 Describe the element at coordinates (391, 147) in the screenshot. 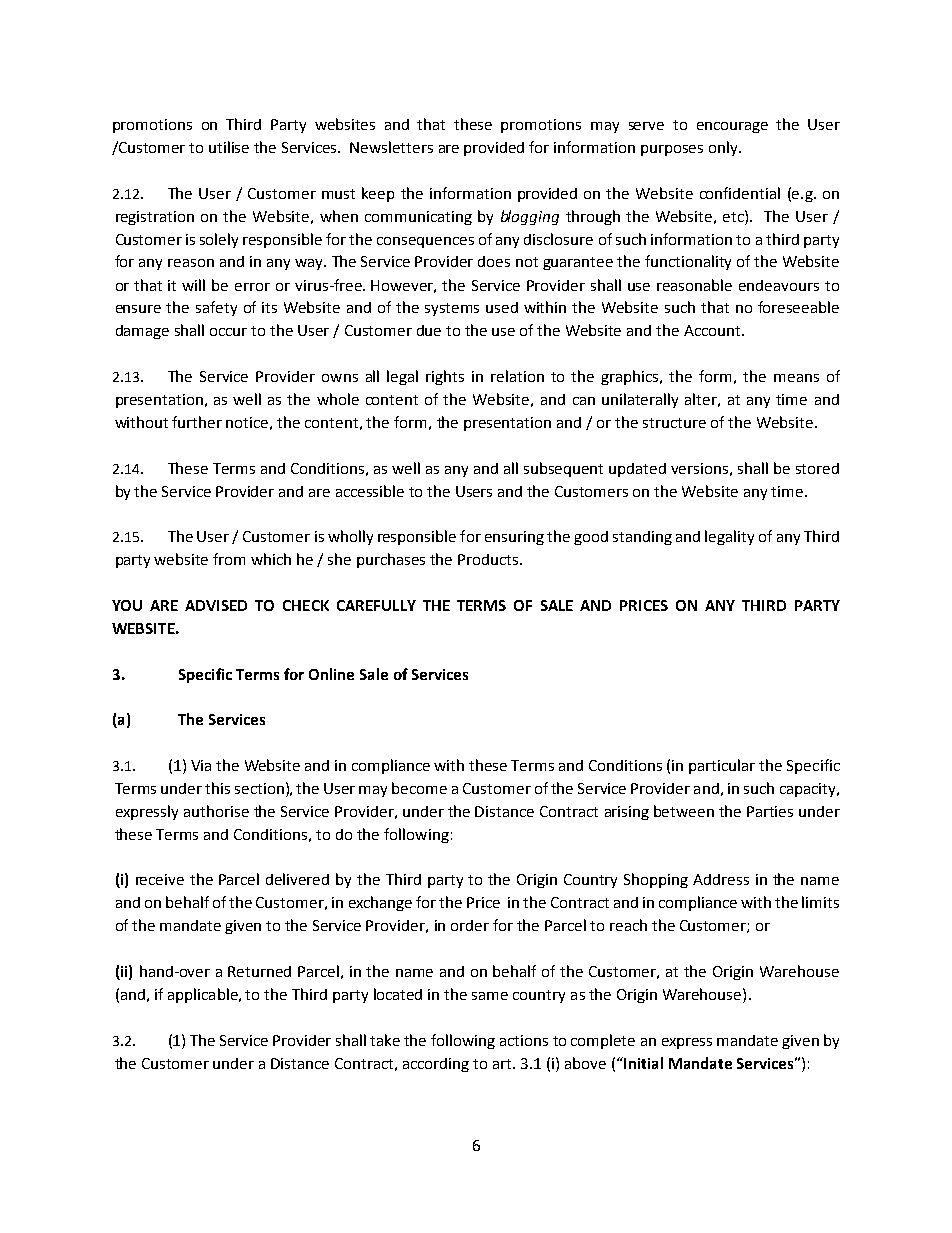

I see `Newsletters` at that location.
